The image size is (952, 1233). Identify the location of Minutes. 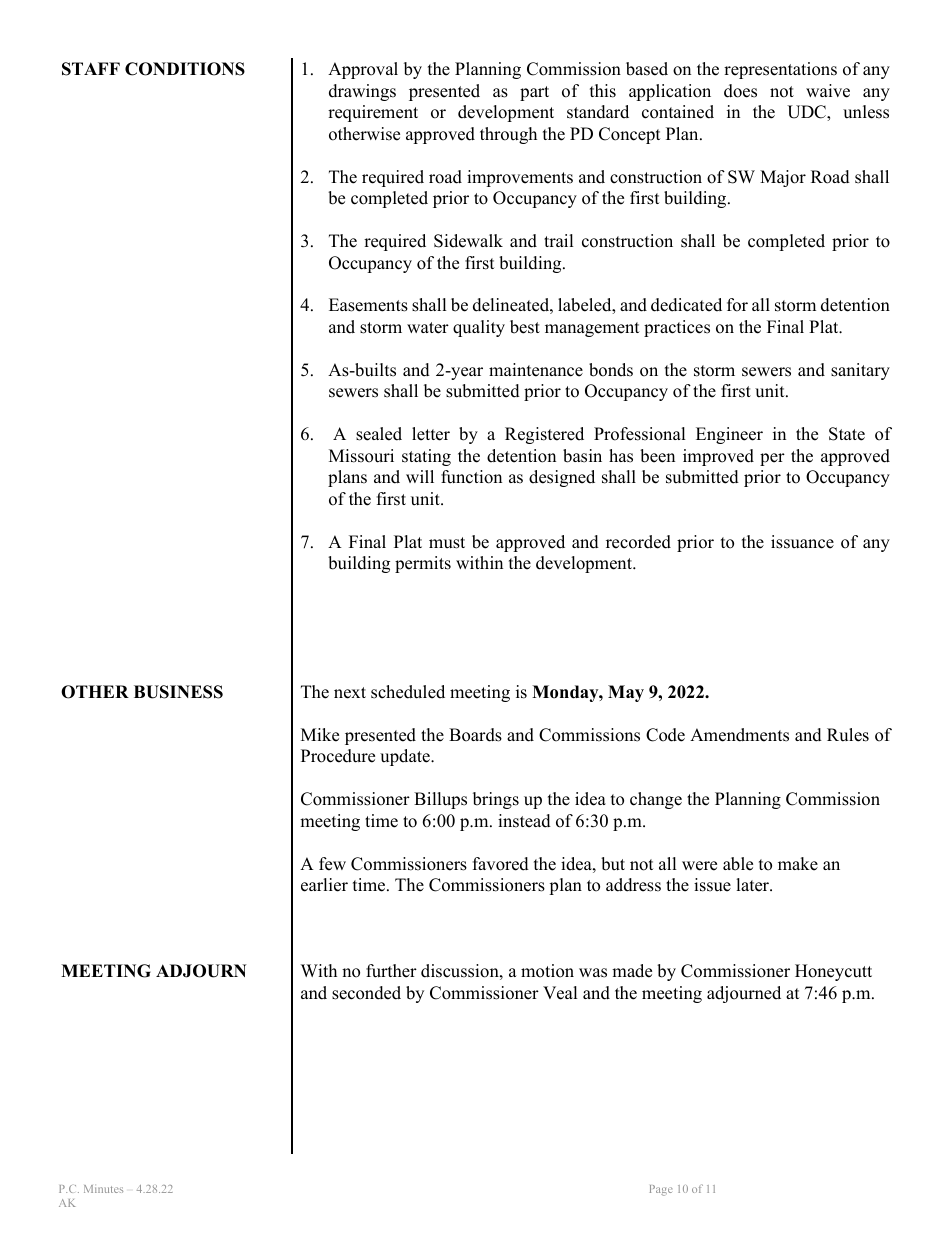
(103, 1189).
